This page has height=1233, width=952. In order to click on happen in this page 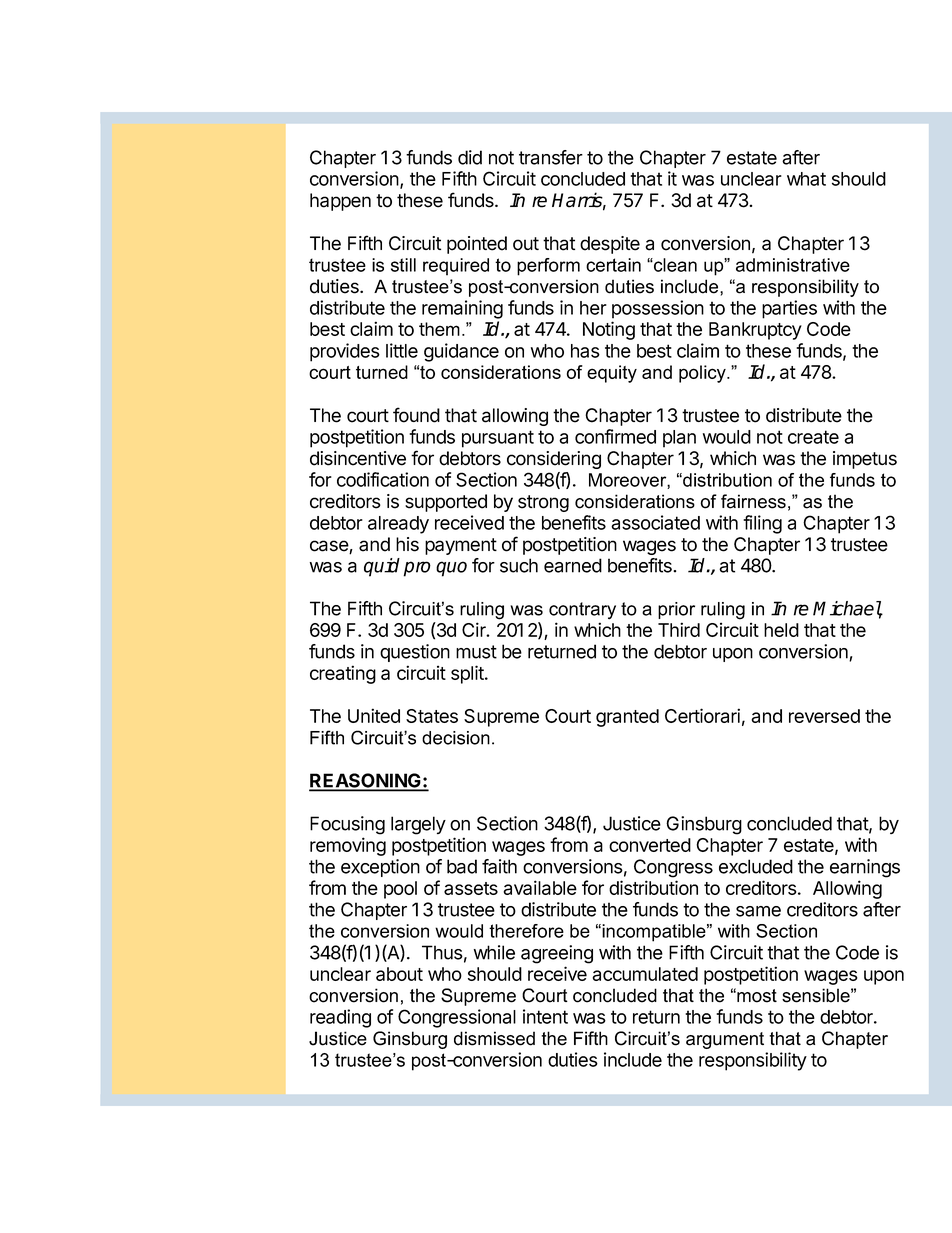, I will do `click(340, 202)`.
